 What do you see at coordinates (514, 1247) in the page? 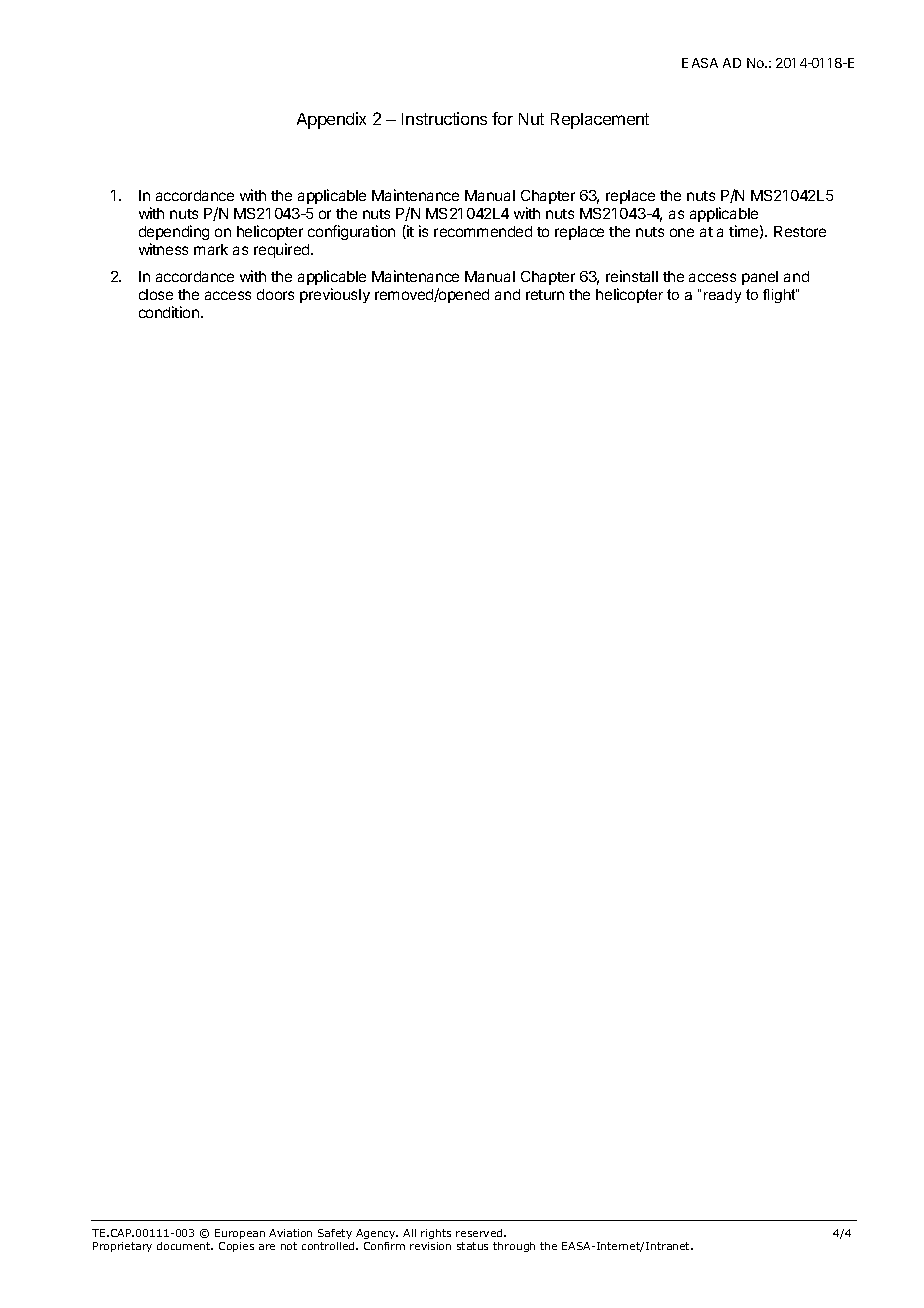
I see `through` at bounding box center [514, 1247].
